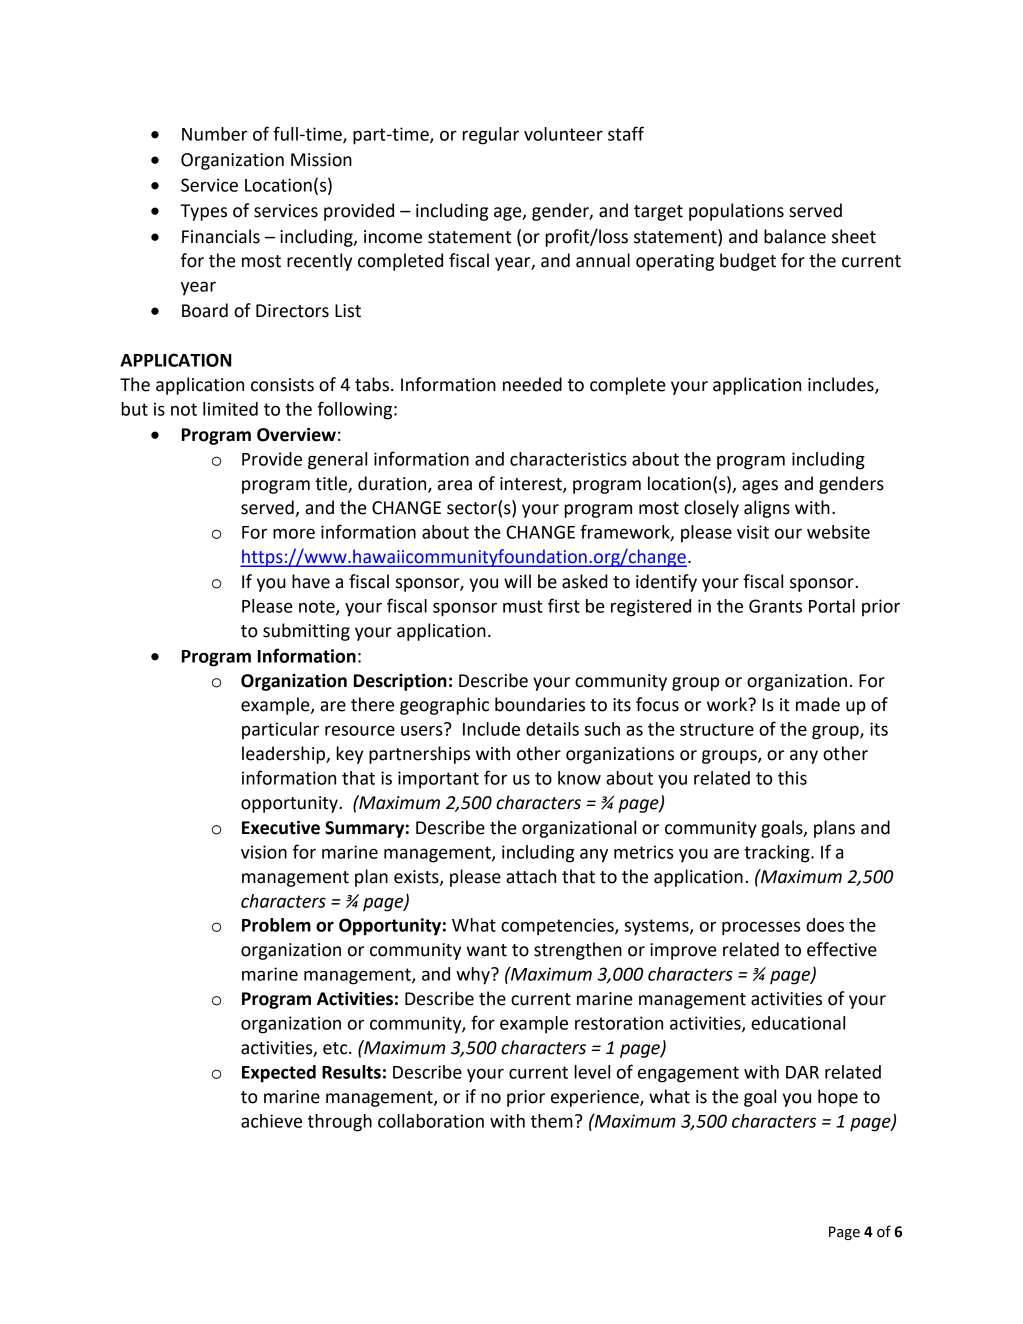 The height and width of the image is (1324, 1023). I want to click on populations, so click(736, 212).
